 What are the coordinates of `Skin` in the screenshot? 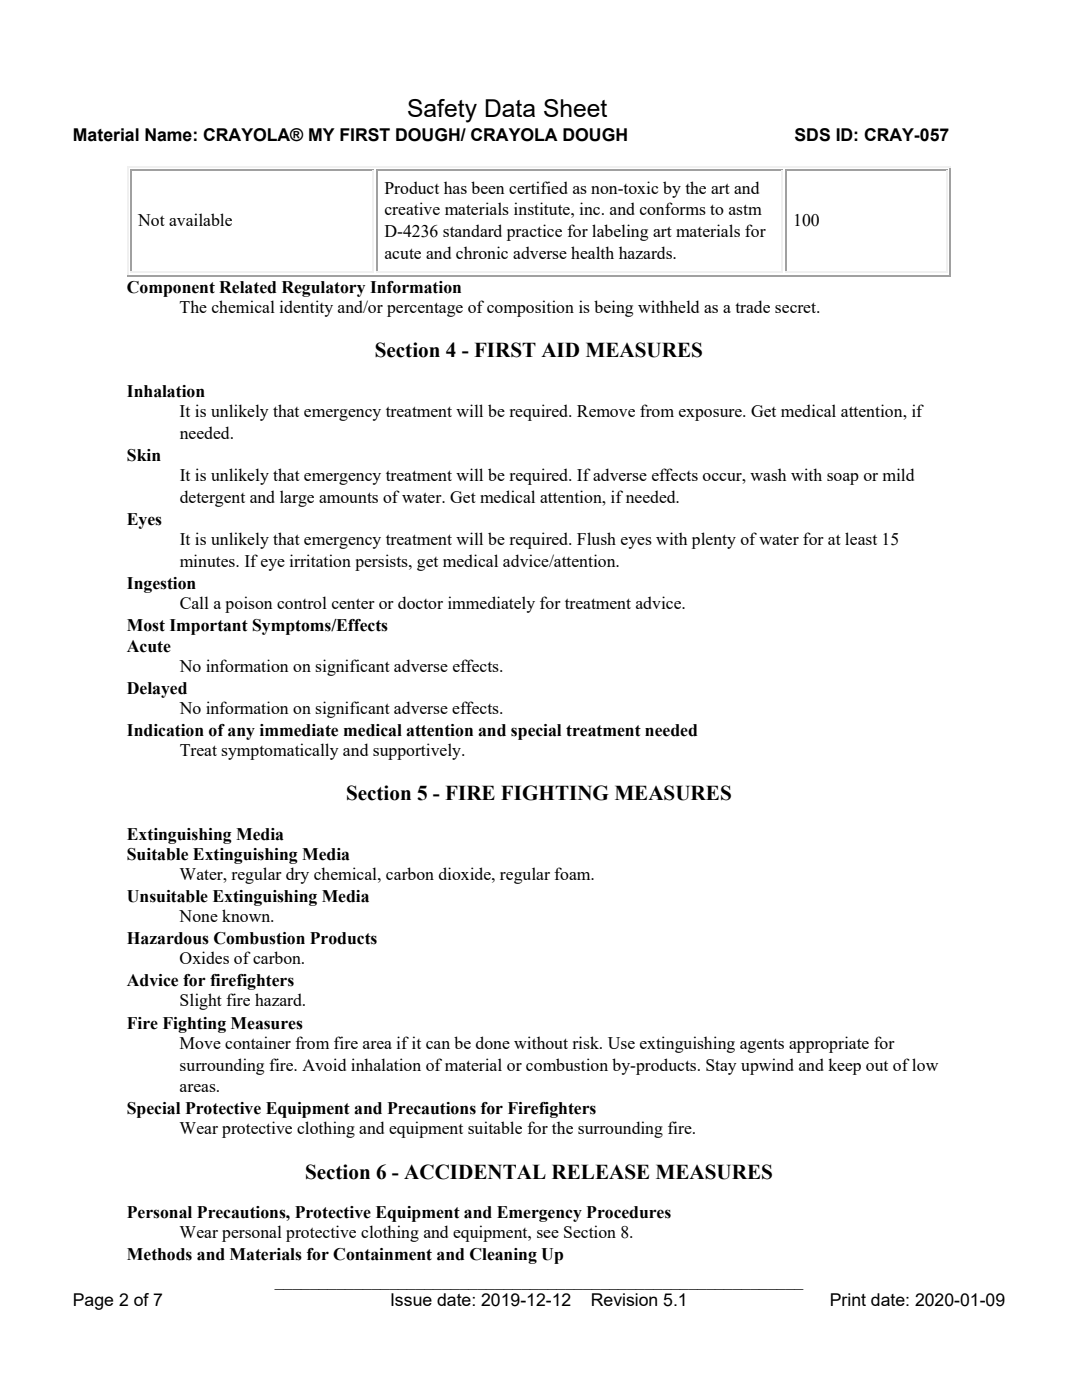 It's located at (144, 455).
